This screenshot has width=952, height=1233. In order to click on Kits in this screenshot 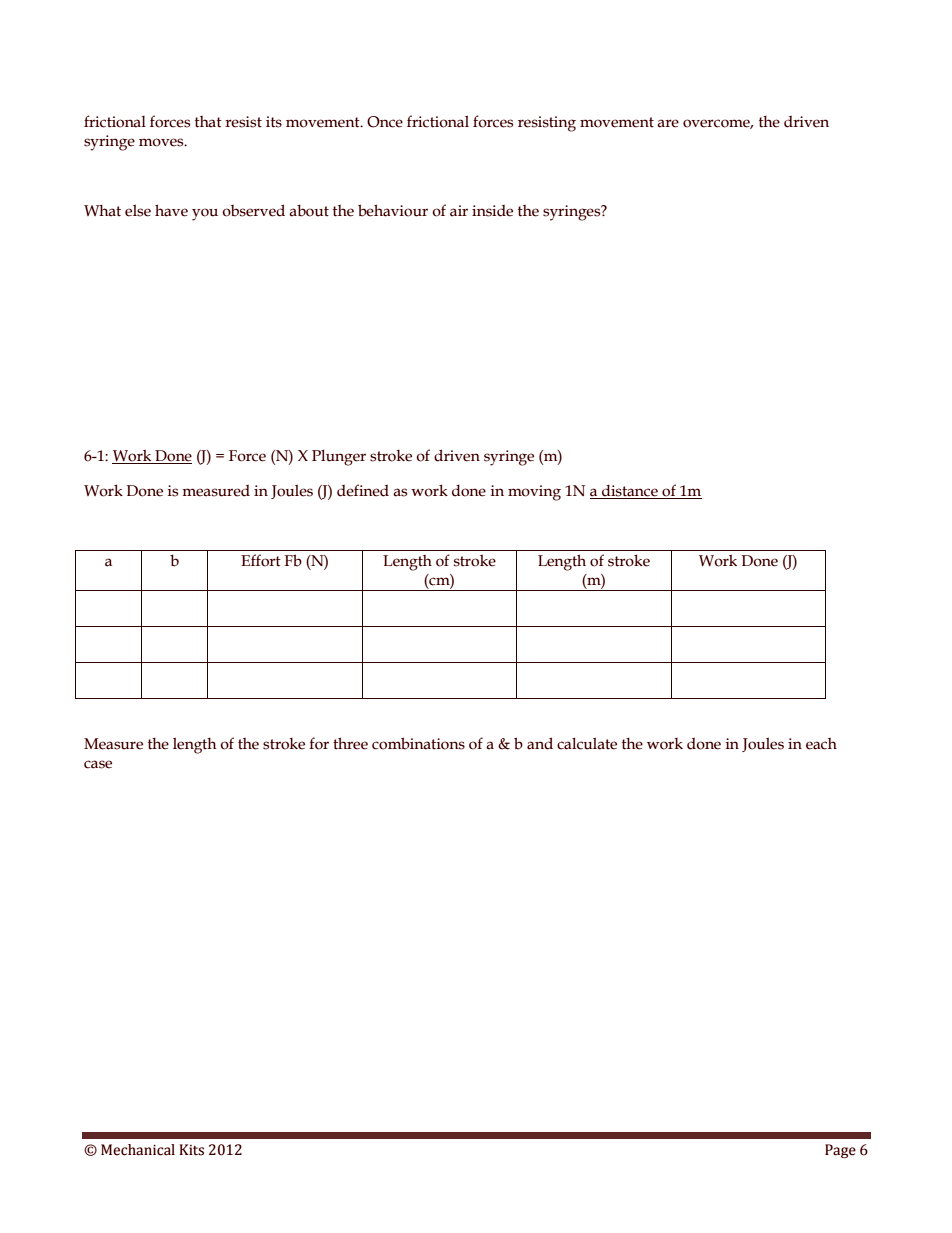, I will do `click(191, 1150)`.
